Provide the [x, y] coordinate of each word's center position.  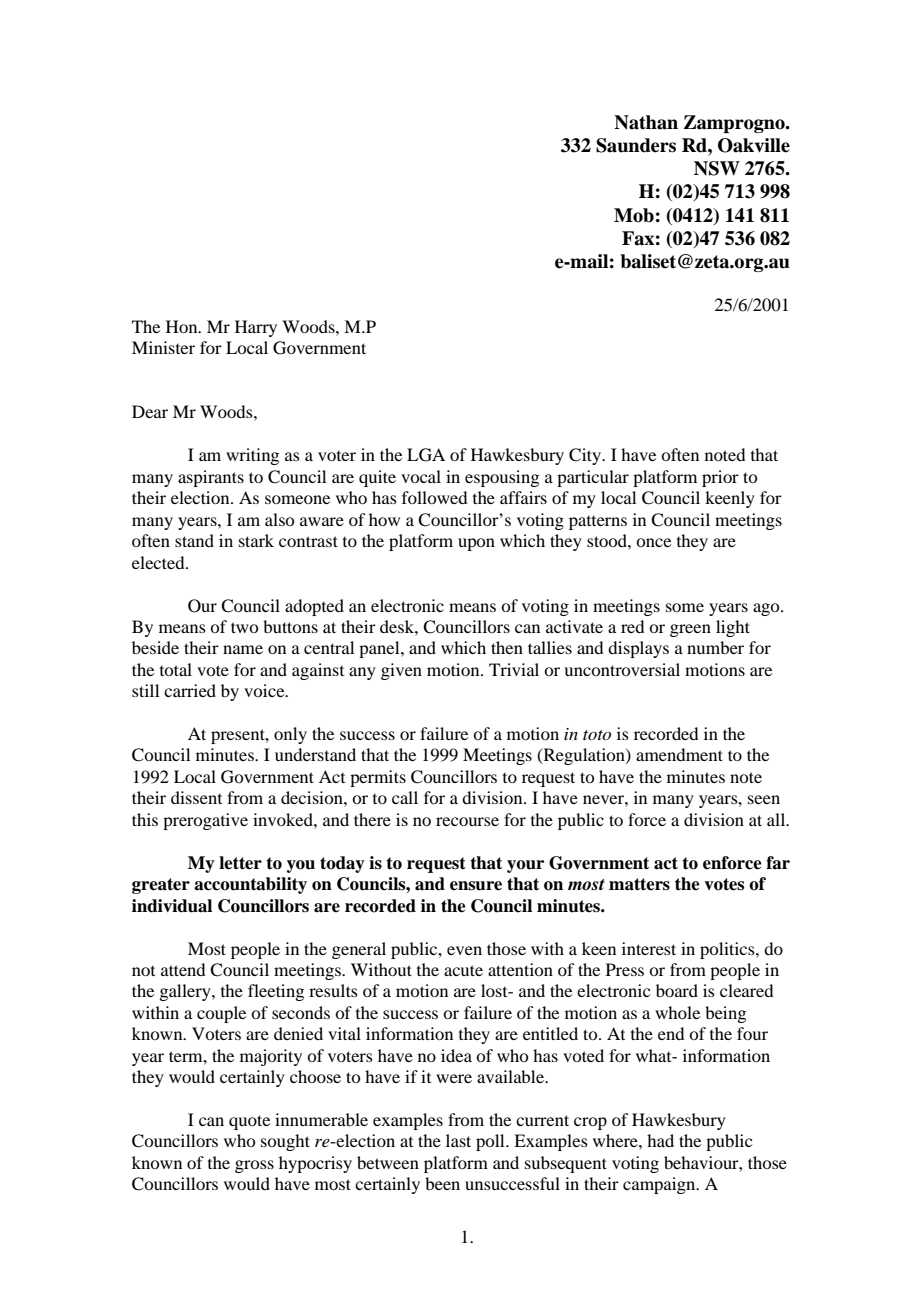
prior [720, 478]
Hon [183, 326]
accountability [250, 885]
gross [254, 1166]
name [243, 649]
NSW [717, 168]
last [458, 1140]
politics [728, 950]
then [507, 647]
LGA [426, 455]
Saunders [636, 145]
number [715, 647]
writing [252, 456]
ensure [476, 886]
